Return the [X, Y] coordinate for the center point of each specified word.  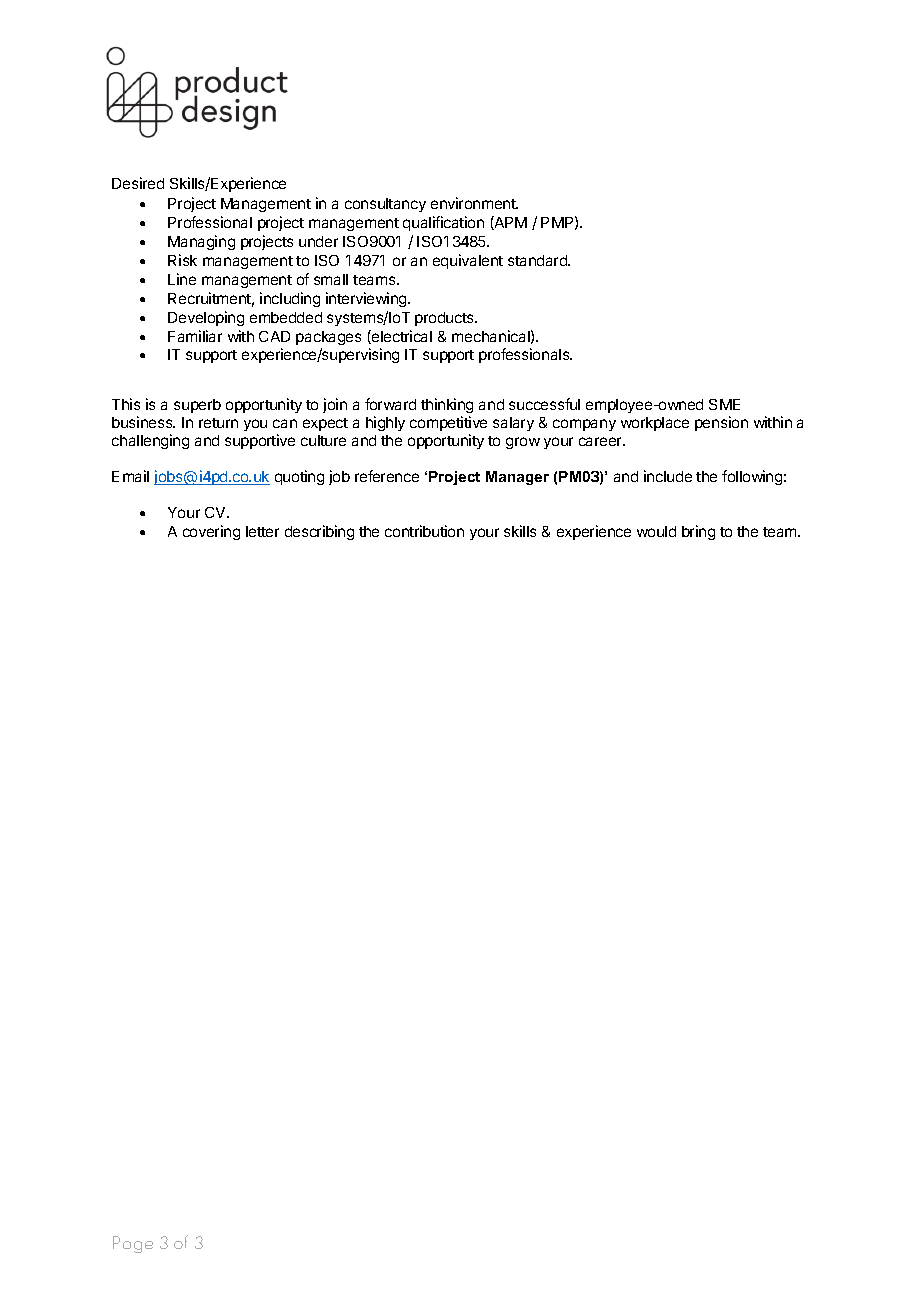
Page [133, 1244]
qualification [443, 223]
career [601, 441]
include [668, 476]
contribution [424, 531]
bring [698, 532]
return [218, 423]
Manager [517, 478]
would [656, 531]
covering [211, 532]
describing [319, 532]
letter [262, 531]
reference [387, 476]
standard [538, 260]
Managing [201, 242]
